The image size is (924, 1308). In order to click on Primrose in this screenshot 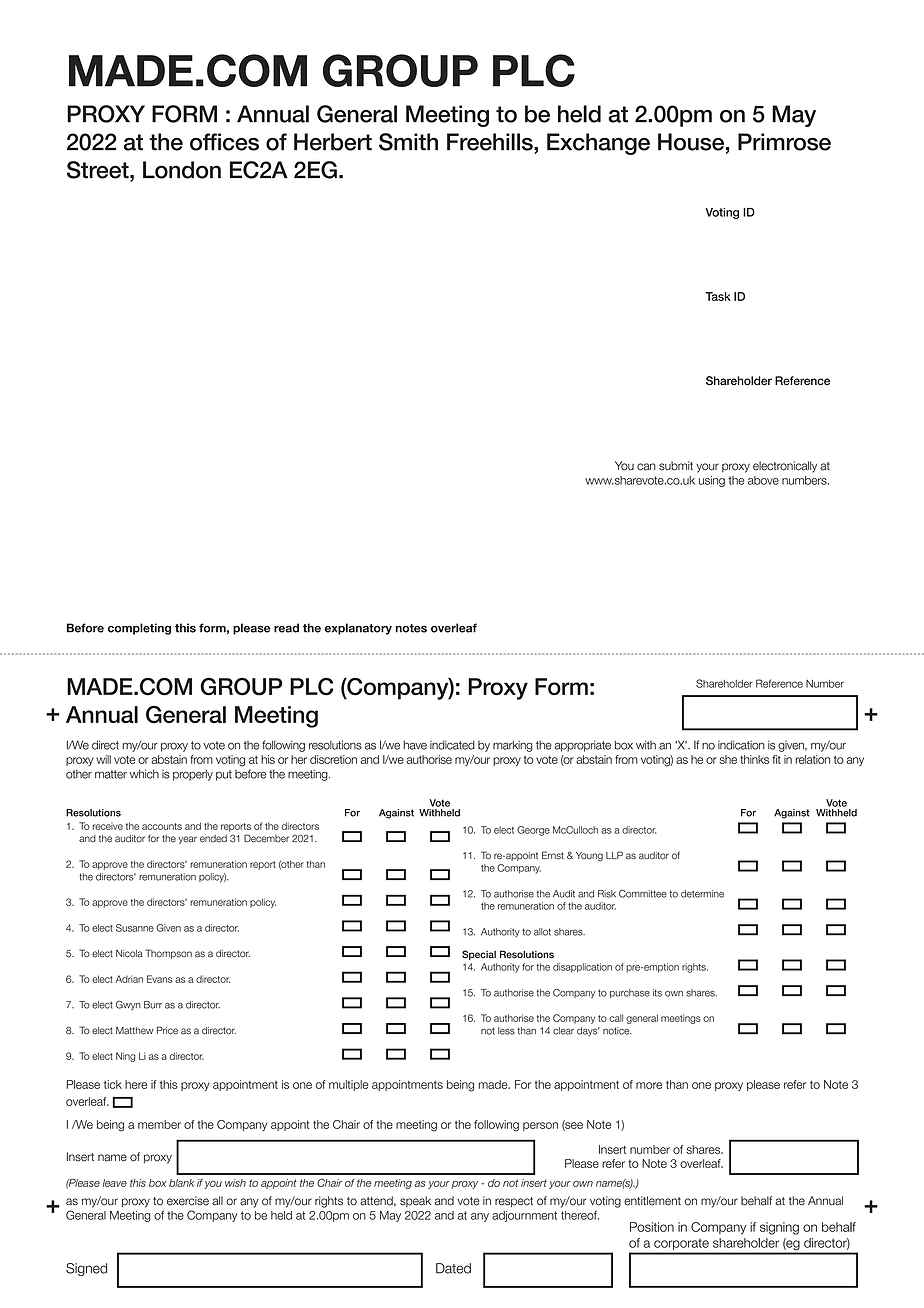, I will do `click(784, 142)`.
